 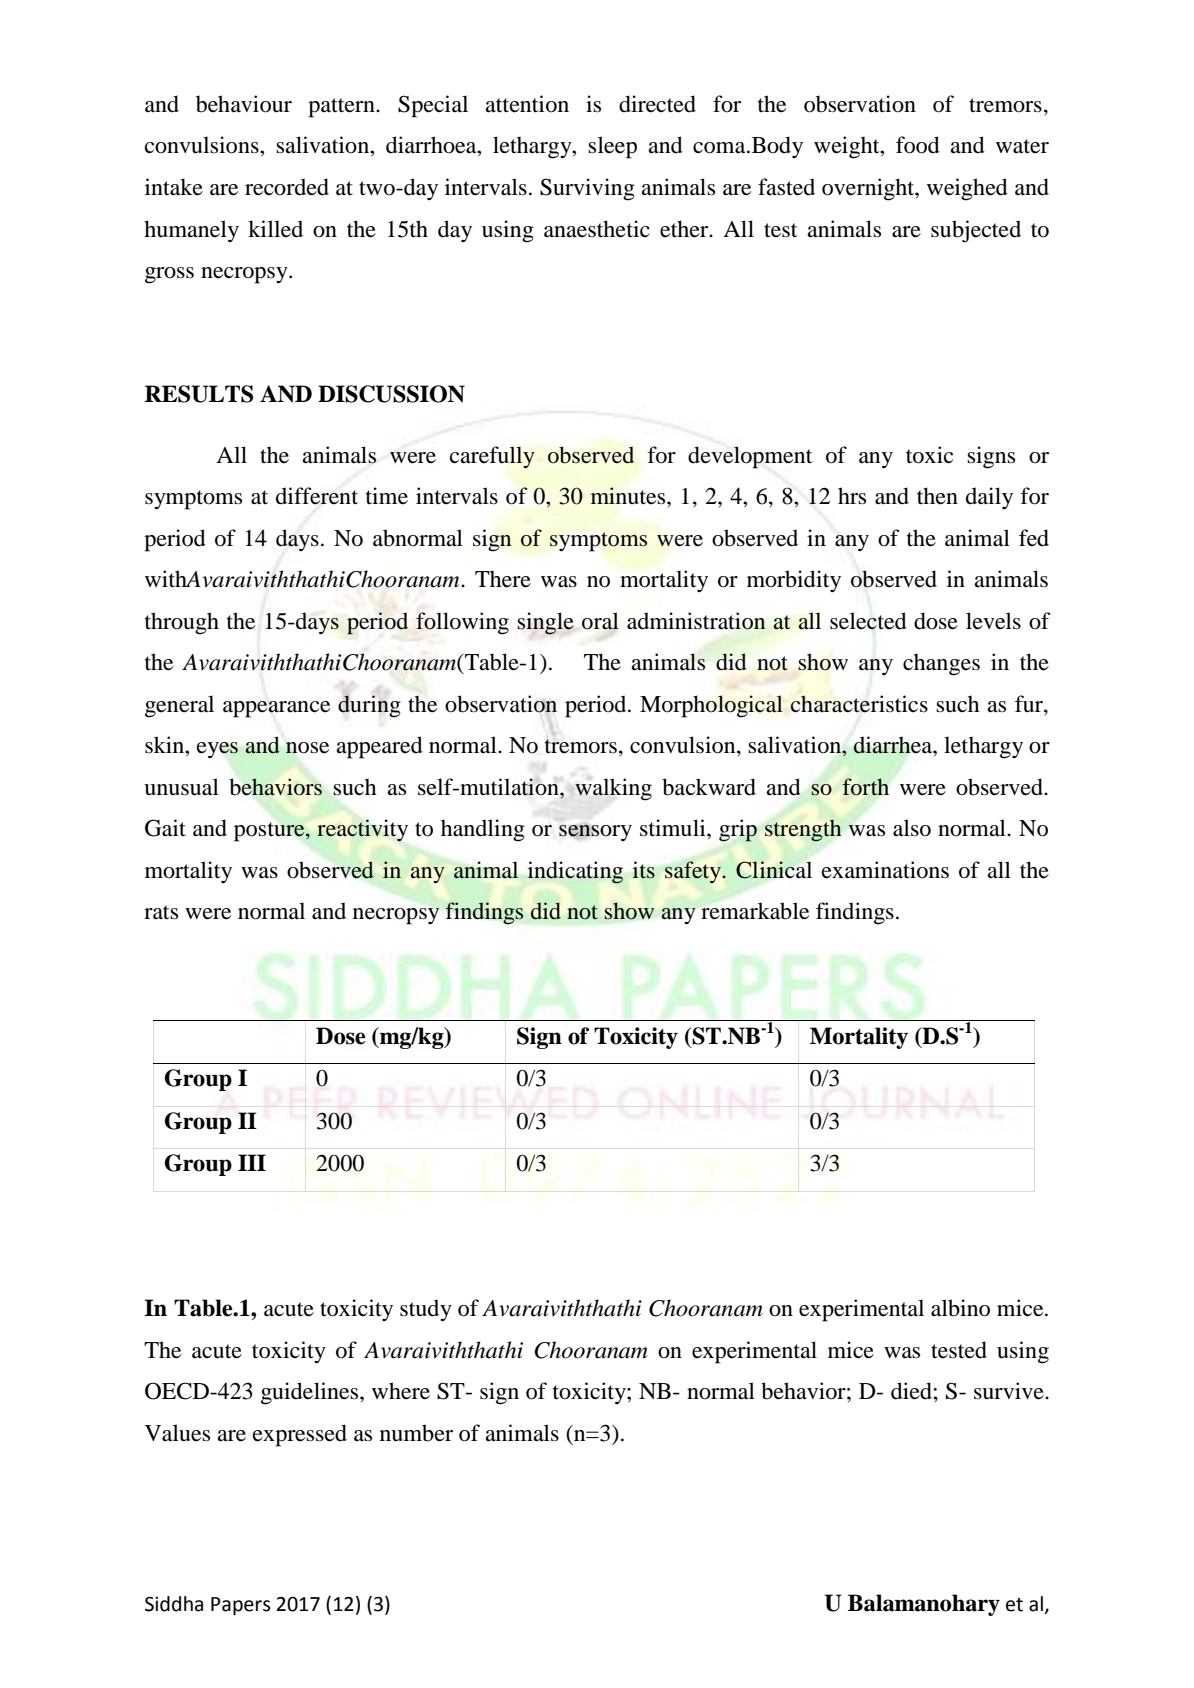 What do you see at coordinates (918, 145) in the screenshot?
I see `food` at bounding box center [918, 145].
